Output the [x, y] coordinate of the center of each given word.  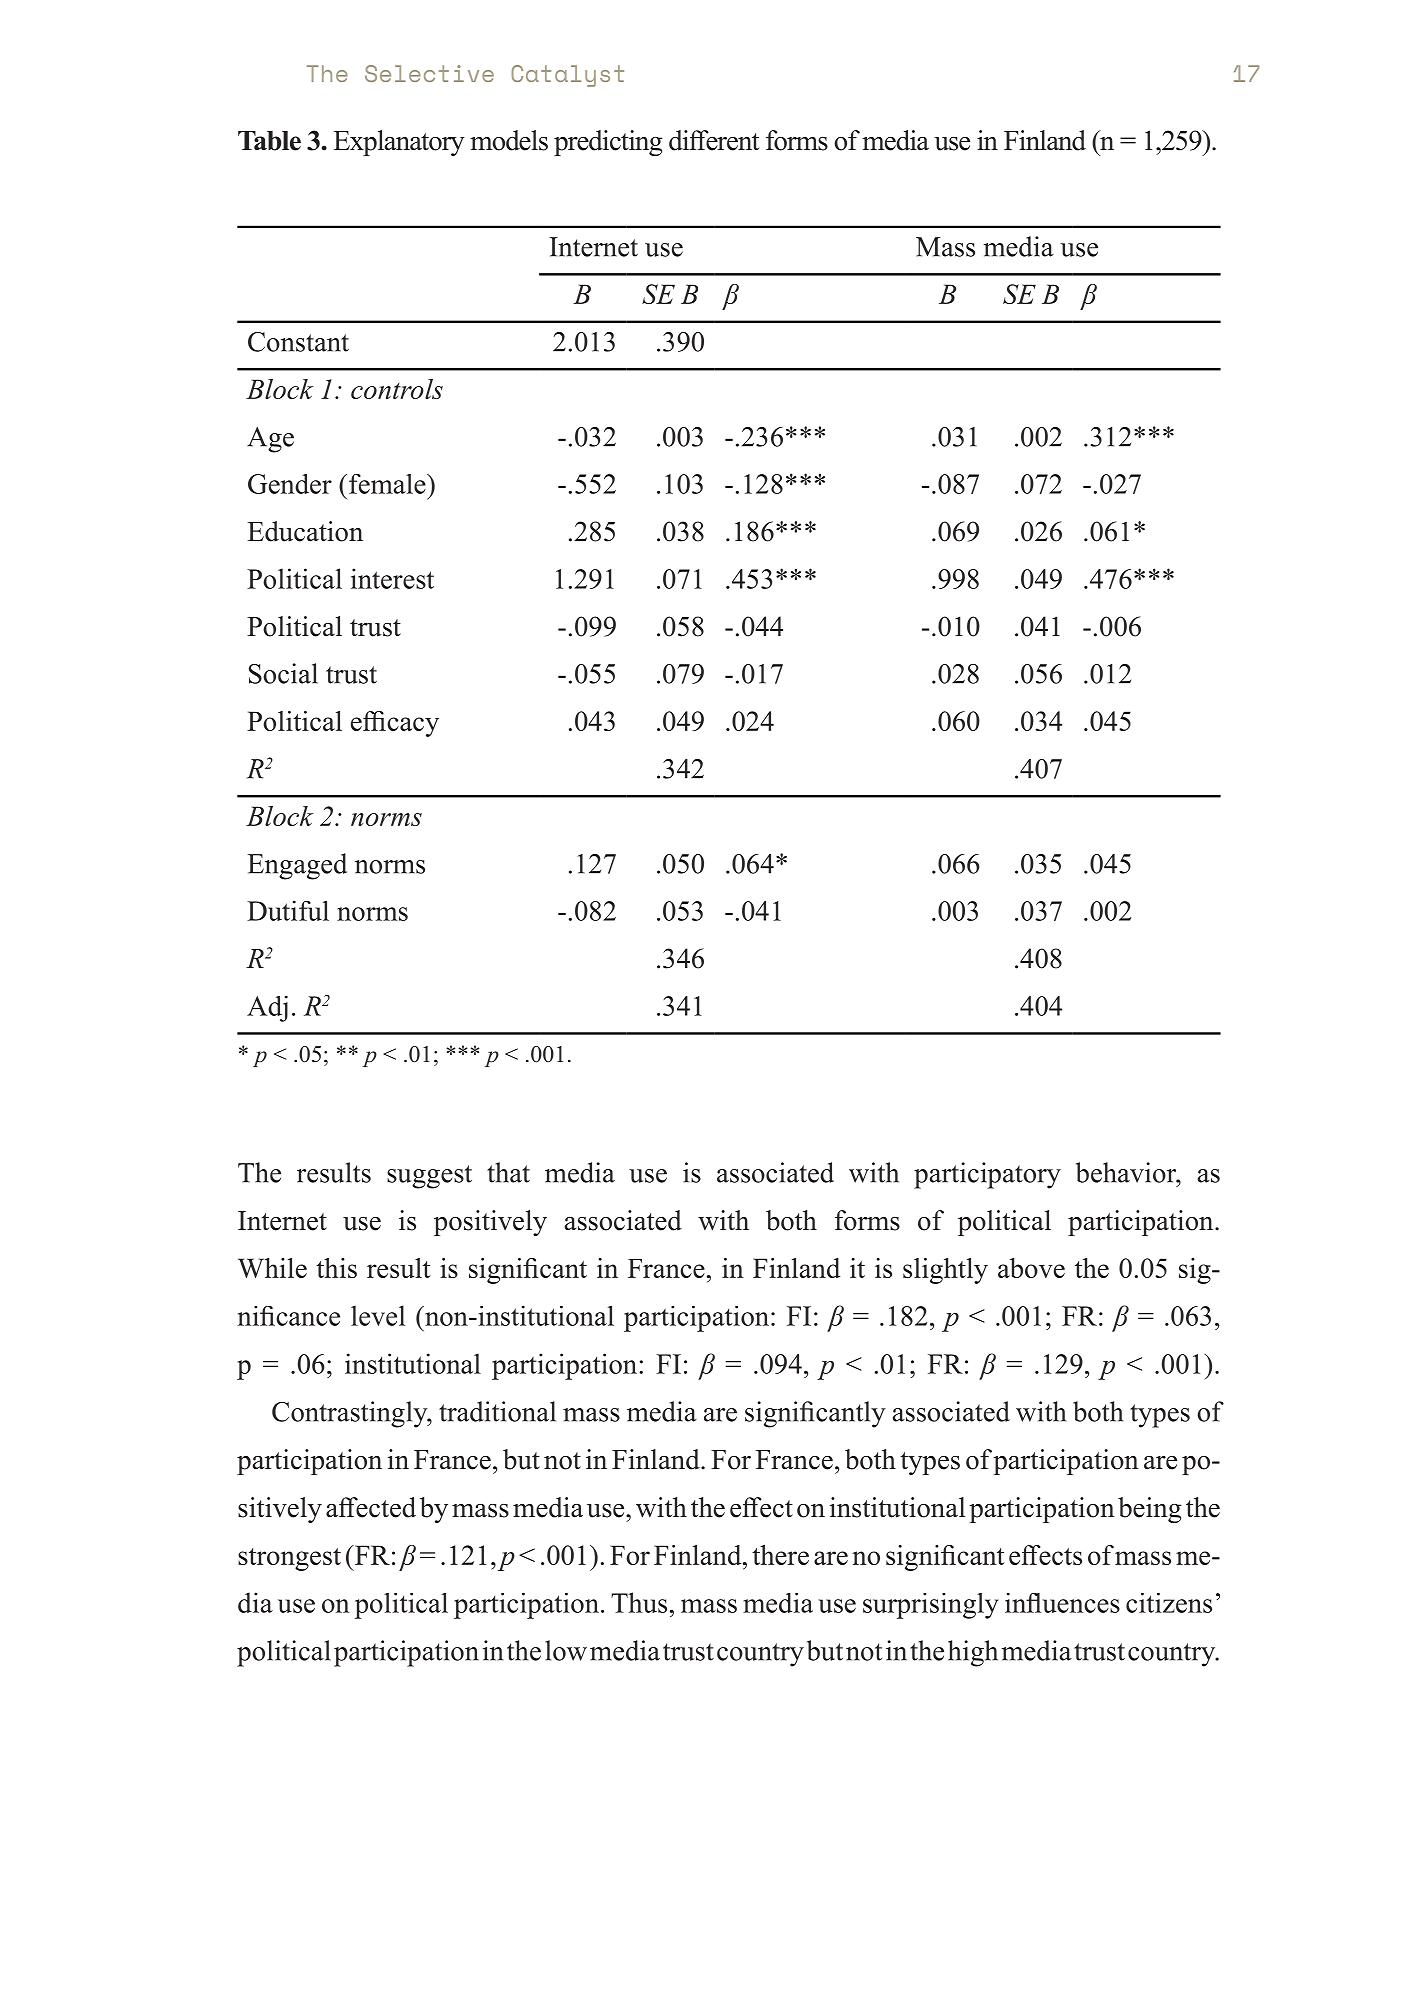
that [508, 1172]
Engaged [297, 866]
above [1031, 1268]
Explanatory [399, 143]
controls [397, 389]
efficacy [395, 724]
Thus [639, 1602]
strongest [289, 1559]
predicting [608, 143]
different [714, 140]
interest [392, 578]
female [388, 484]
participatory [987, 1175]
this [336, 1268]
